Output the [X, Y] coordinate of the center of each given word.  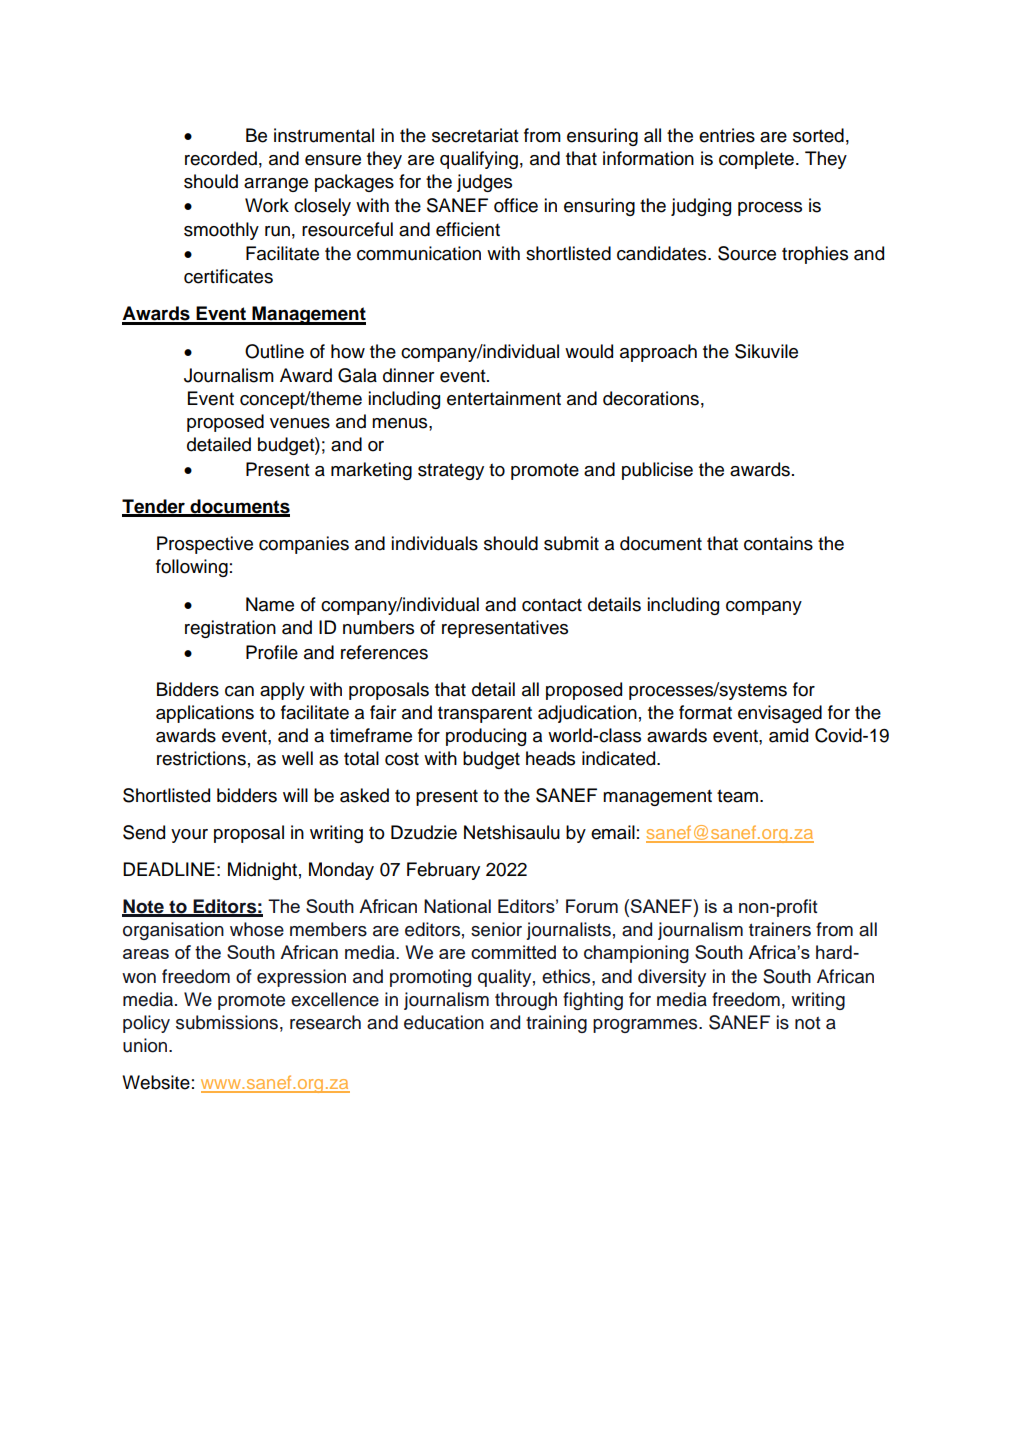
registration [230, 629]
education [444, 1022]
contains [778, 543]
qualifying [479, 160]
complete [756, 160]
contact [552, 605]
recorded [221, 158]
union [146, 1045]
